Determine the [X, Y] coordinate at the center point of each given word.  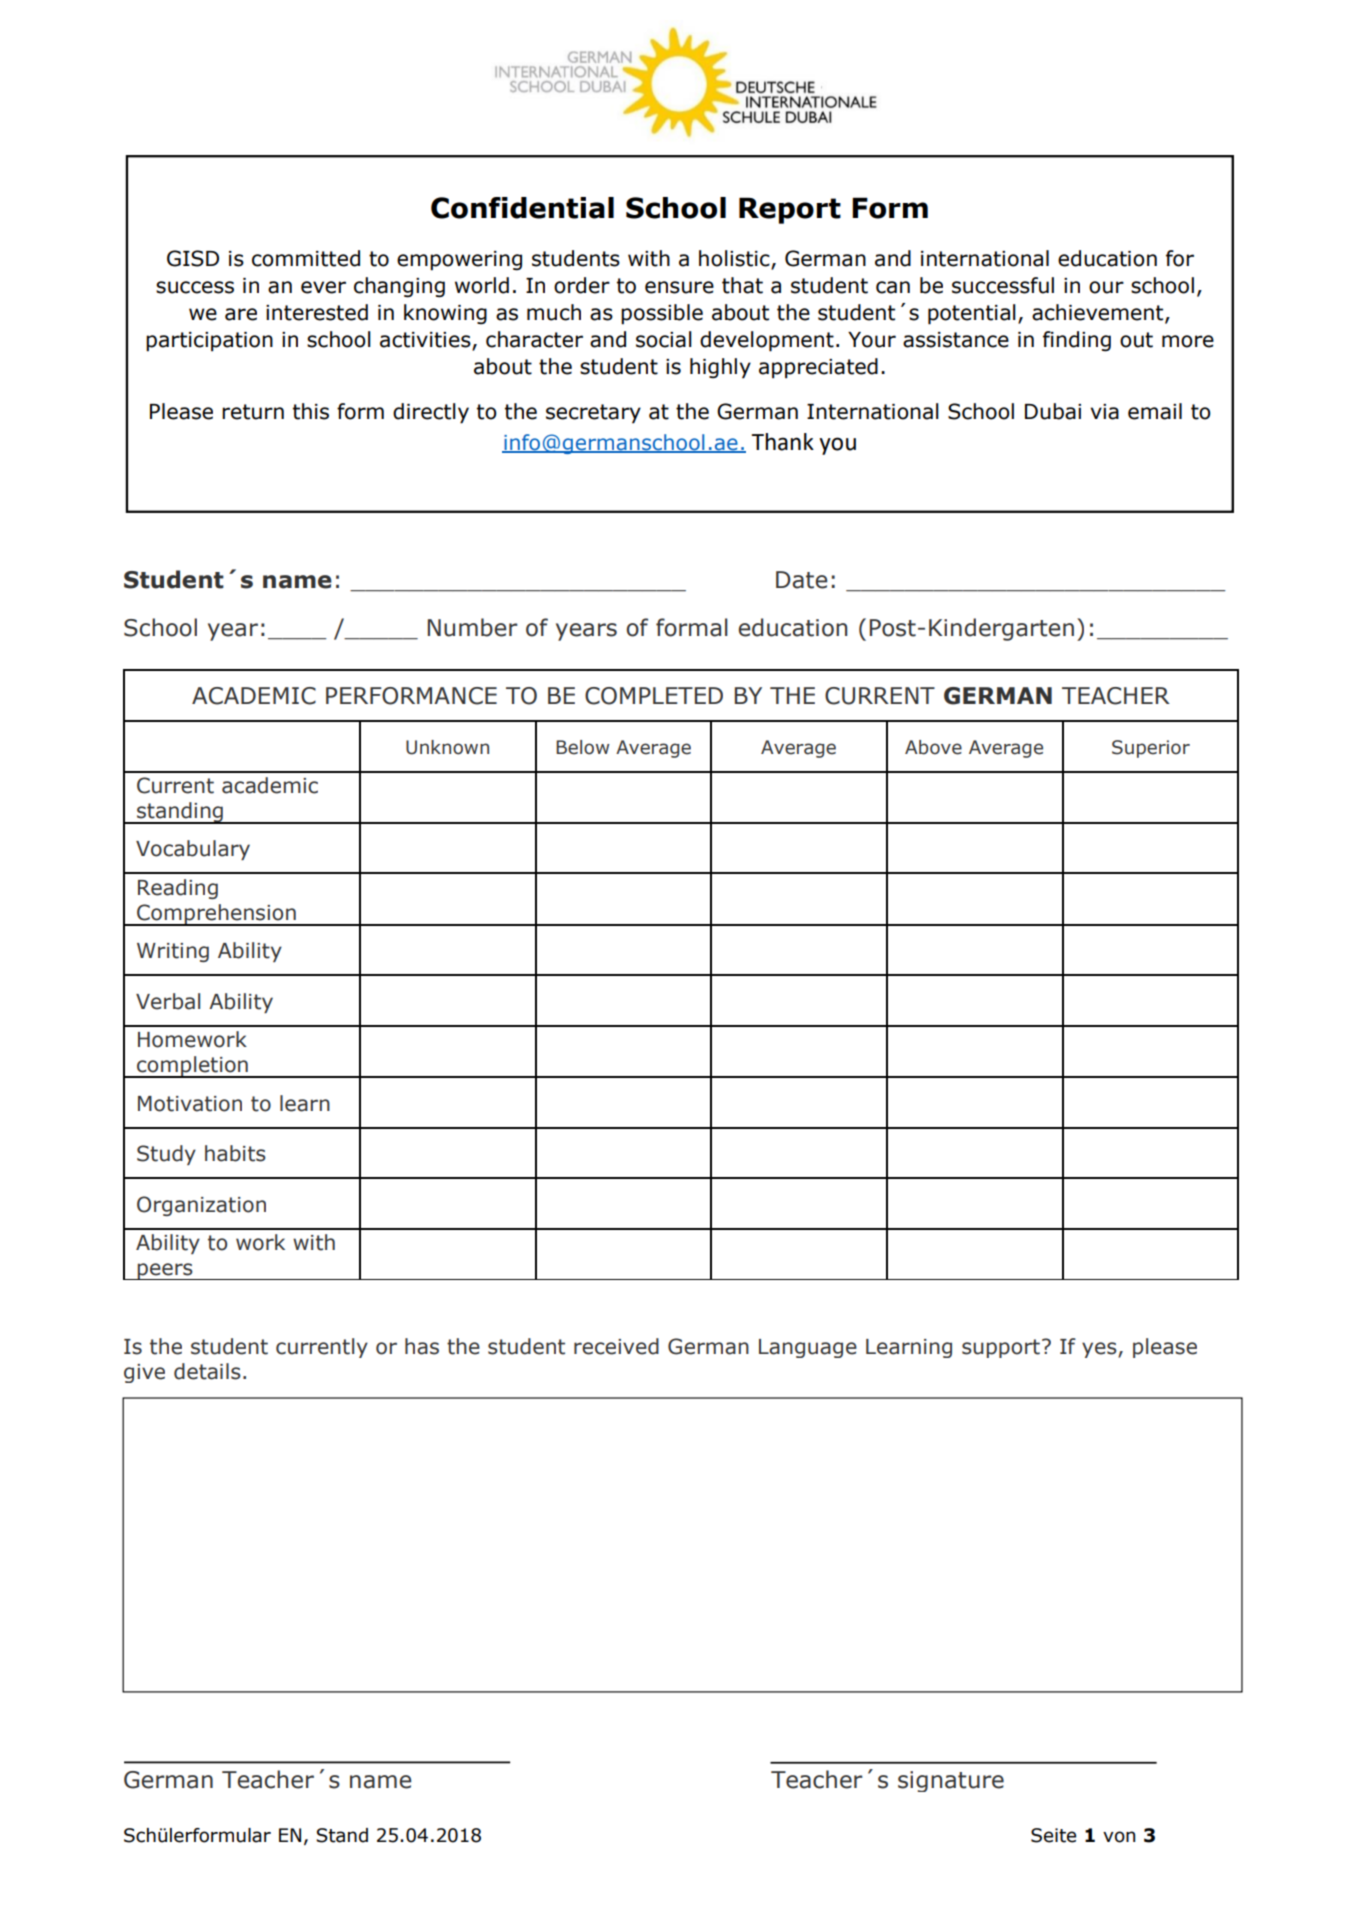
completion [192, 1067]
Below [582, 747]
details [207, 1371]
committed [306, 258]
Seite [1053, 1835]
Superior [1151, 749]
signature [951, 1781]
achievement [1099, 313]
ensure [679, 287]
